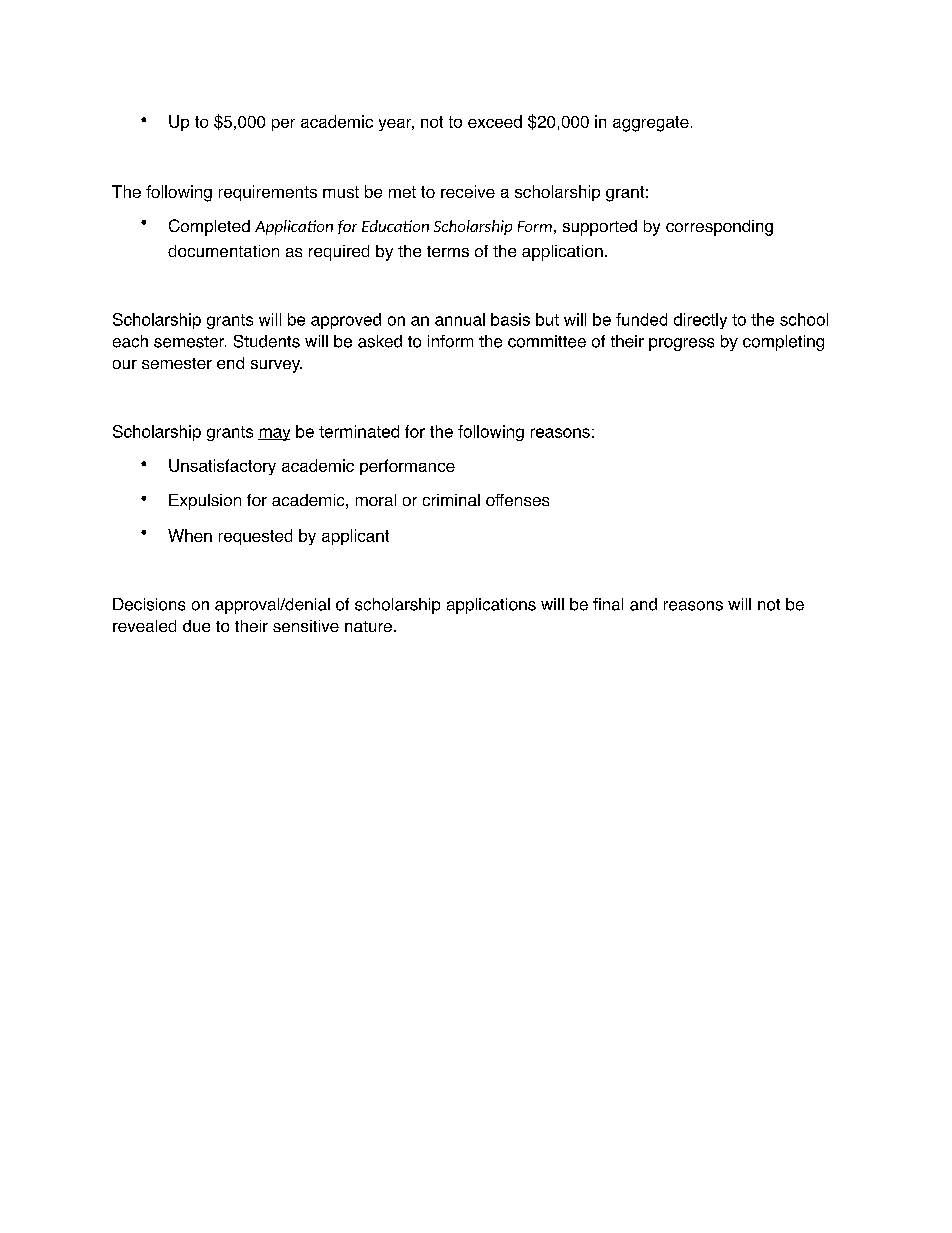  What do you see at coordinates (230, 363) in the page?
I see `end` at bounding box center [230, 363].
